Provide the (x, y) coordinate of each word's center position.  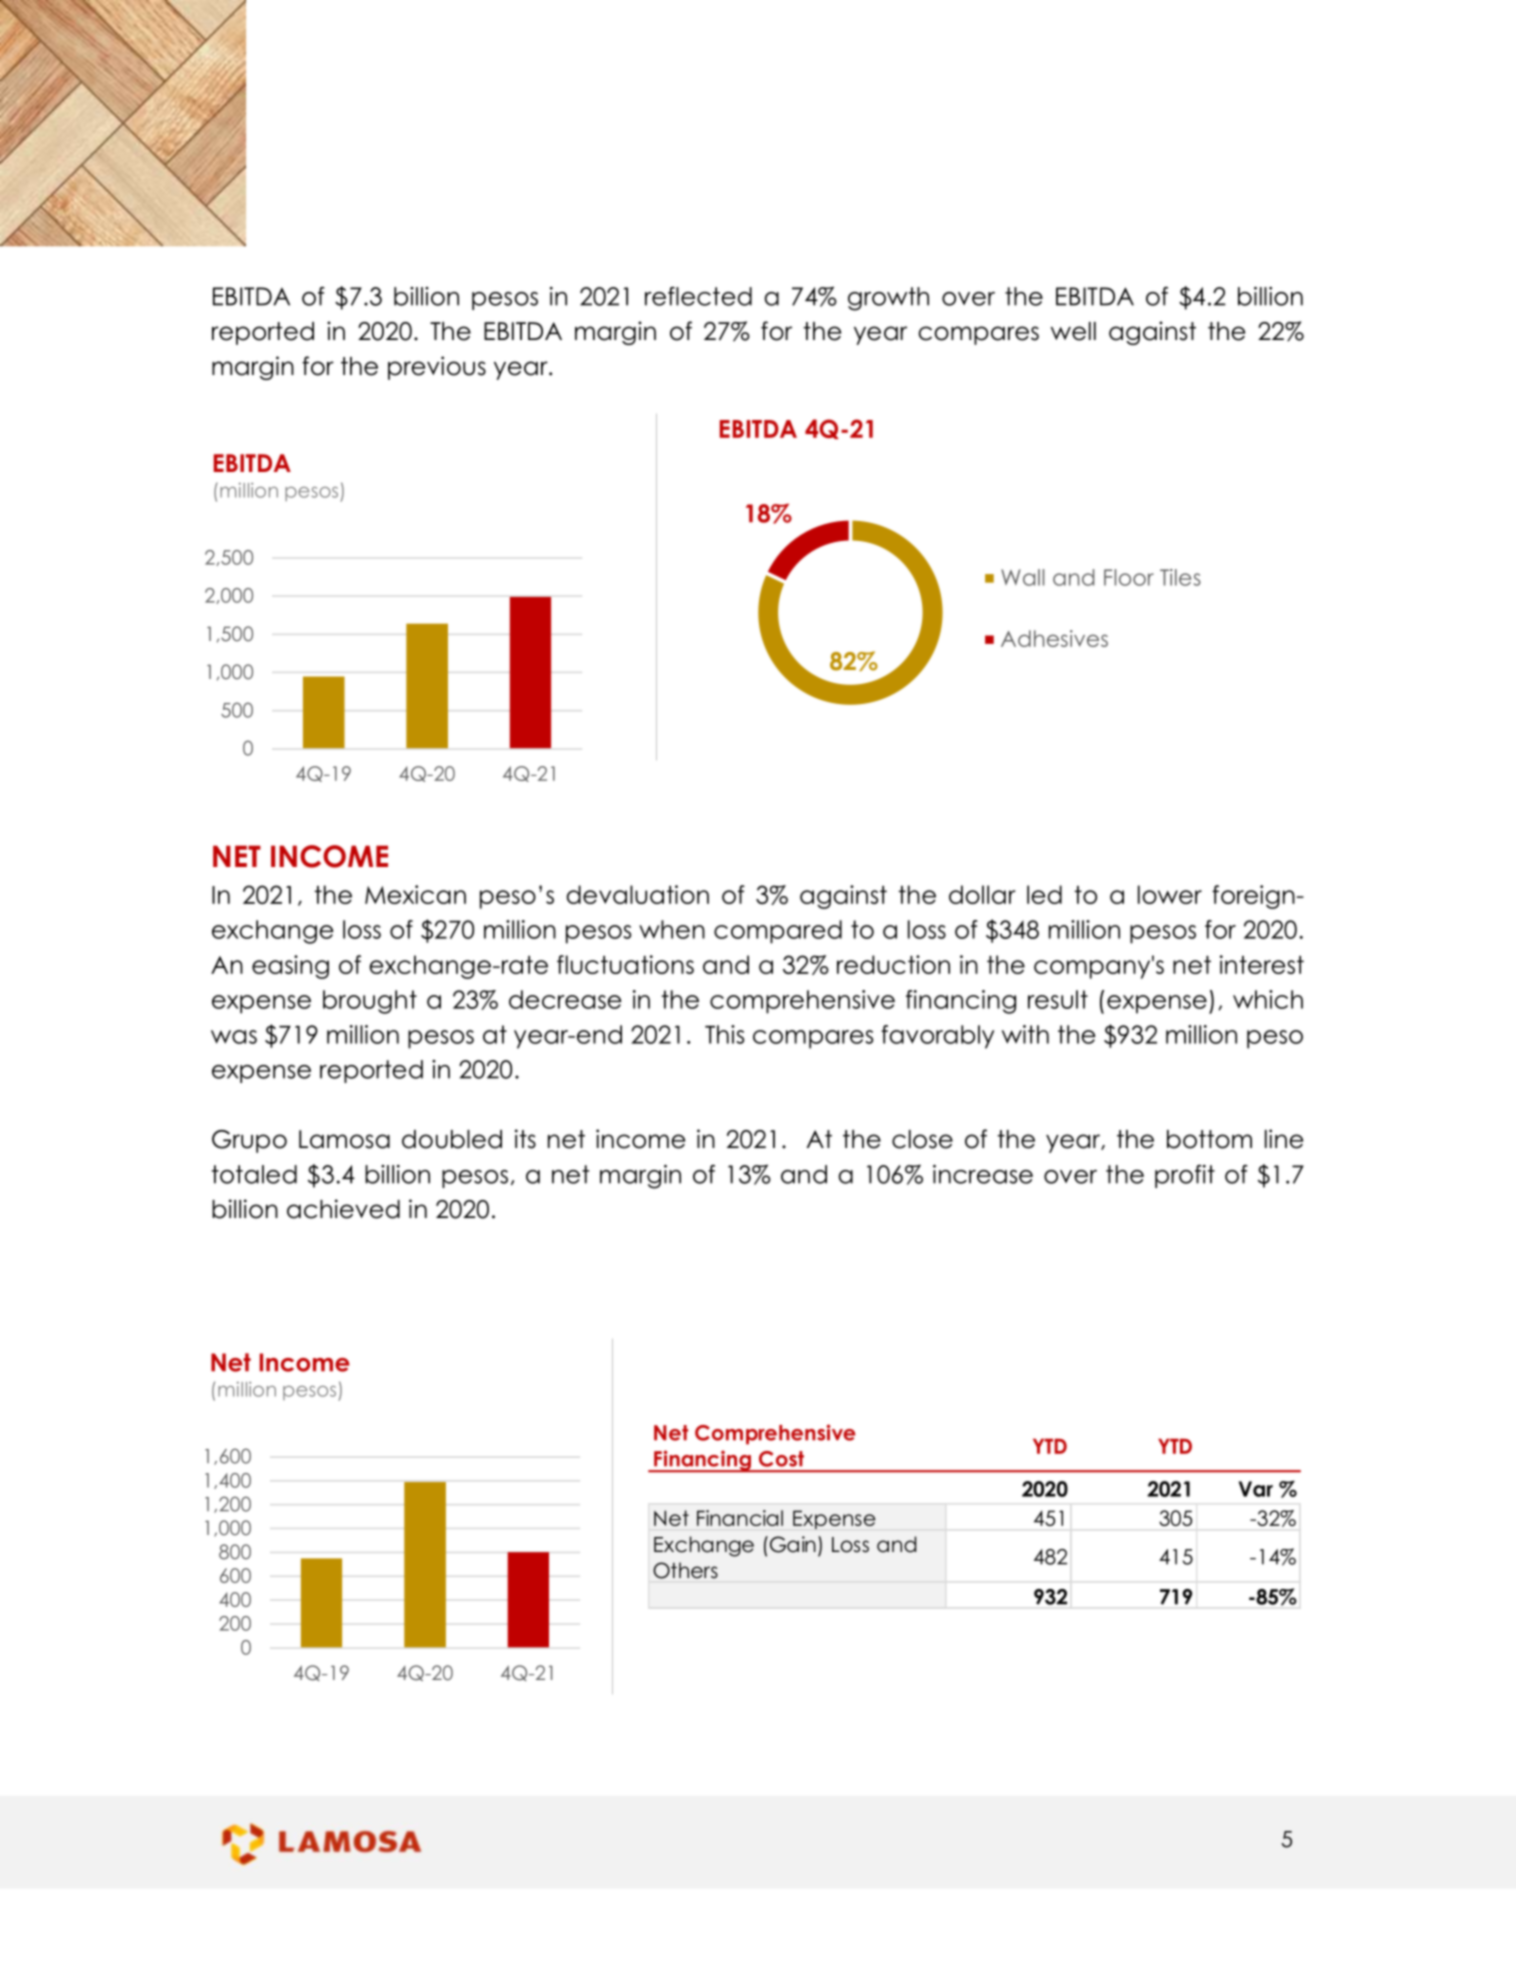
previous (437, 368)
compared (778, 932)
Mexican (415, 894)
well (1073, 331)
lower (1170, 894)
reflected (698, 296)
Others (685, 1570)
